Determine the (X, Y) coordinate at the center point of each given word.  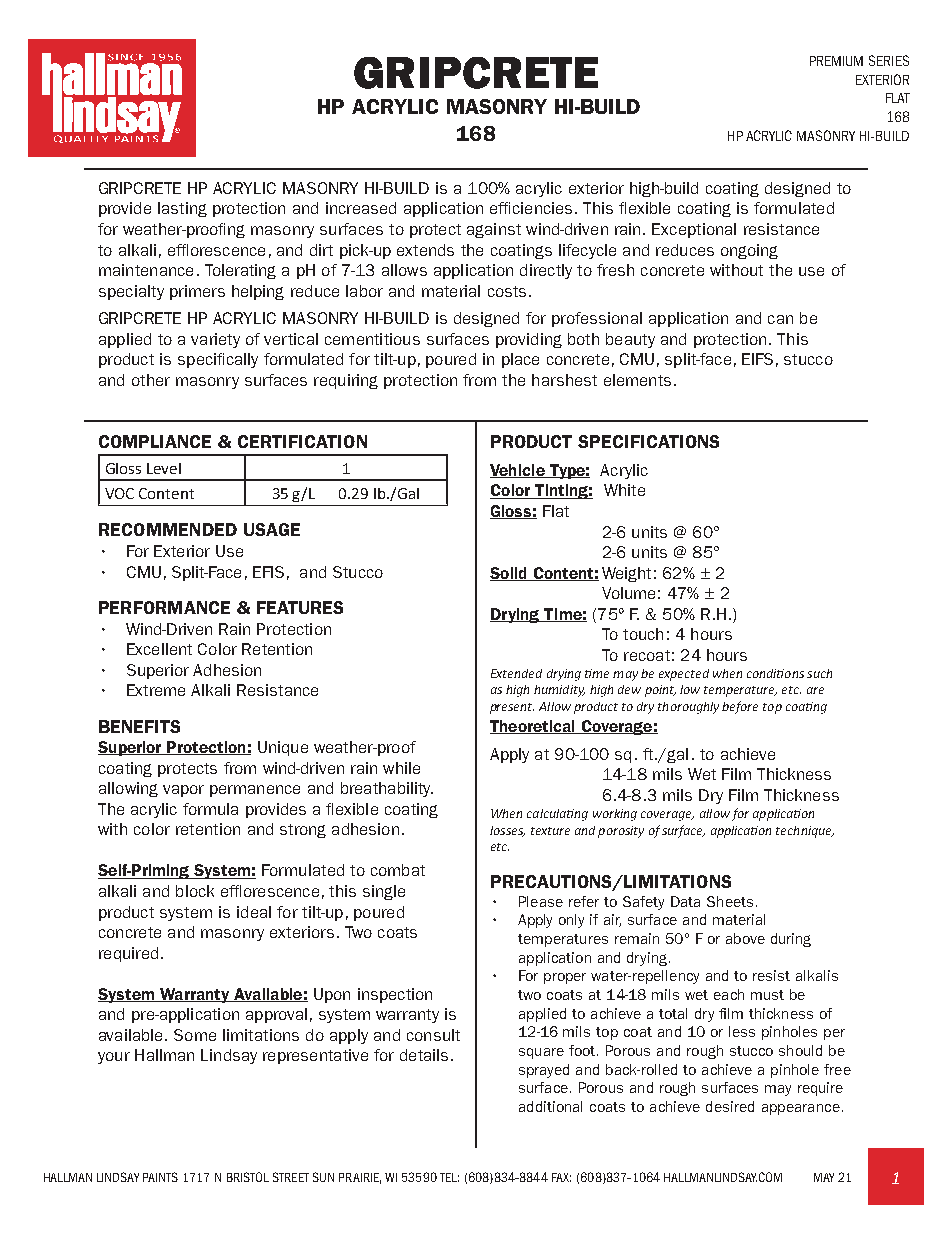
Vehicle (518, 471)
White (624, 490)
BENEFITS (139, 726)
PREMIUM (836, 61)
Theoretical (533, 727)
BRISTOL (248, 1177)
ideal (254, 912)
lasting (182, 209)
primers (197, 292)
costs (507, 291)
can (780, 319)
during (791, 940)
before (740, 707)
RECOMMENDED (168, 529)
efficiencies (531, 208)
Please (541, 901)
